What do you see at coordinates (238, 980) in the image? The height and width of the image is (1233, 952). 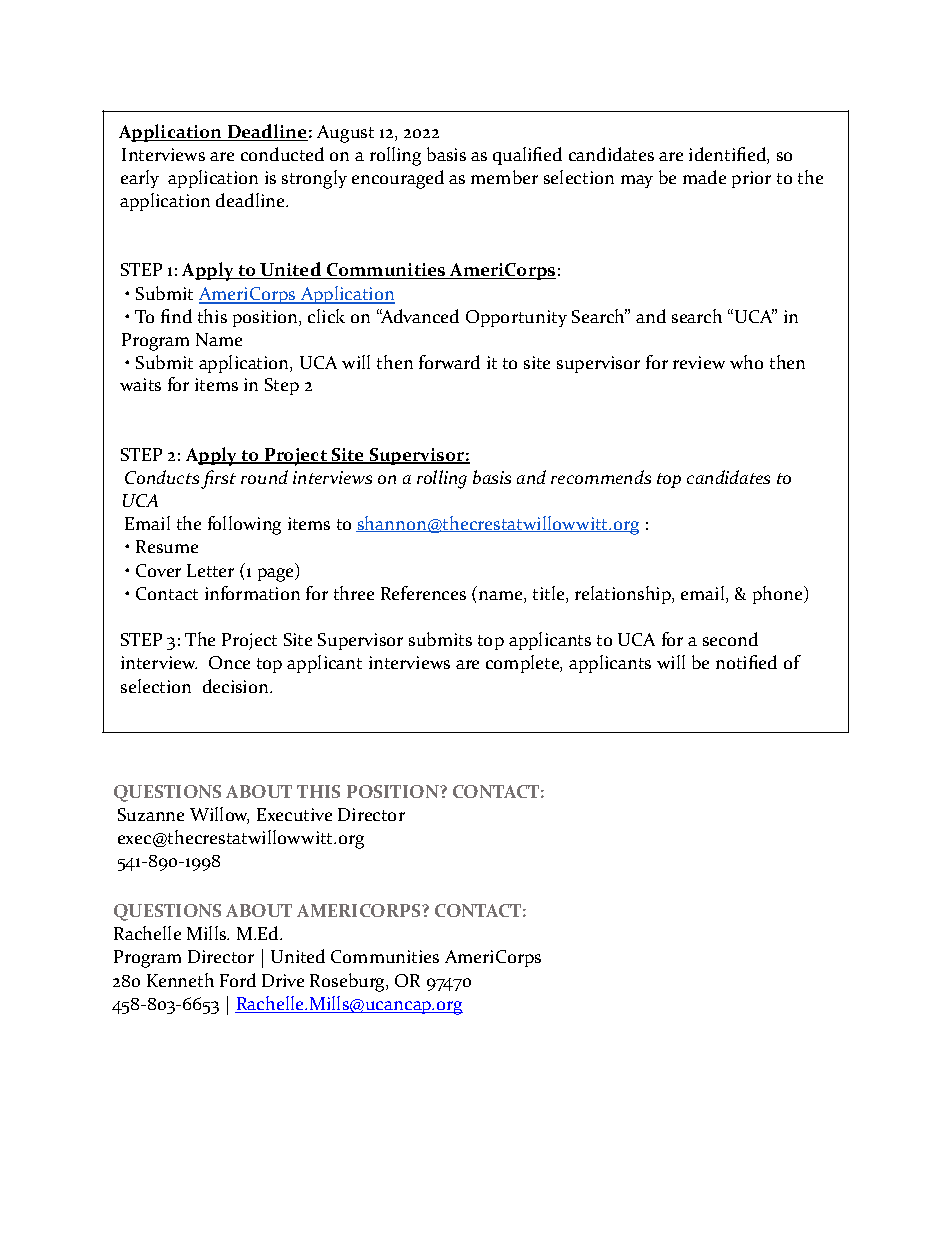 I see `Ford` at bounding box center [238, 980].
